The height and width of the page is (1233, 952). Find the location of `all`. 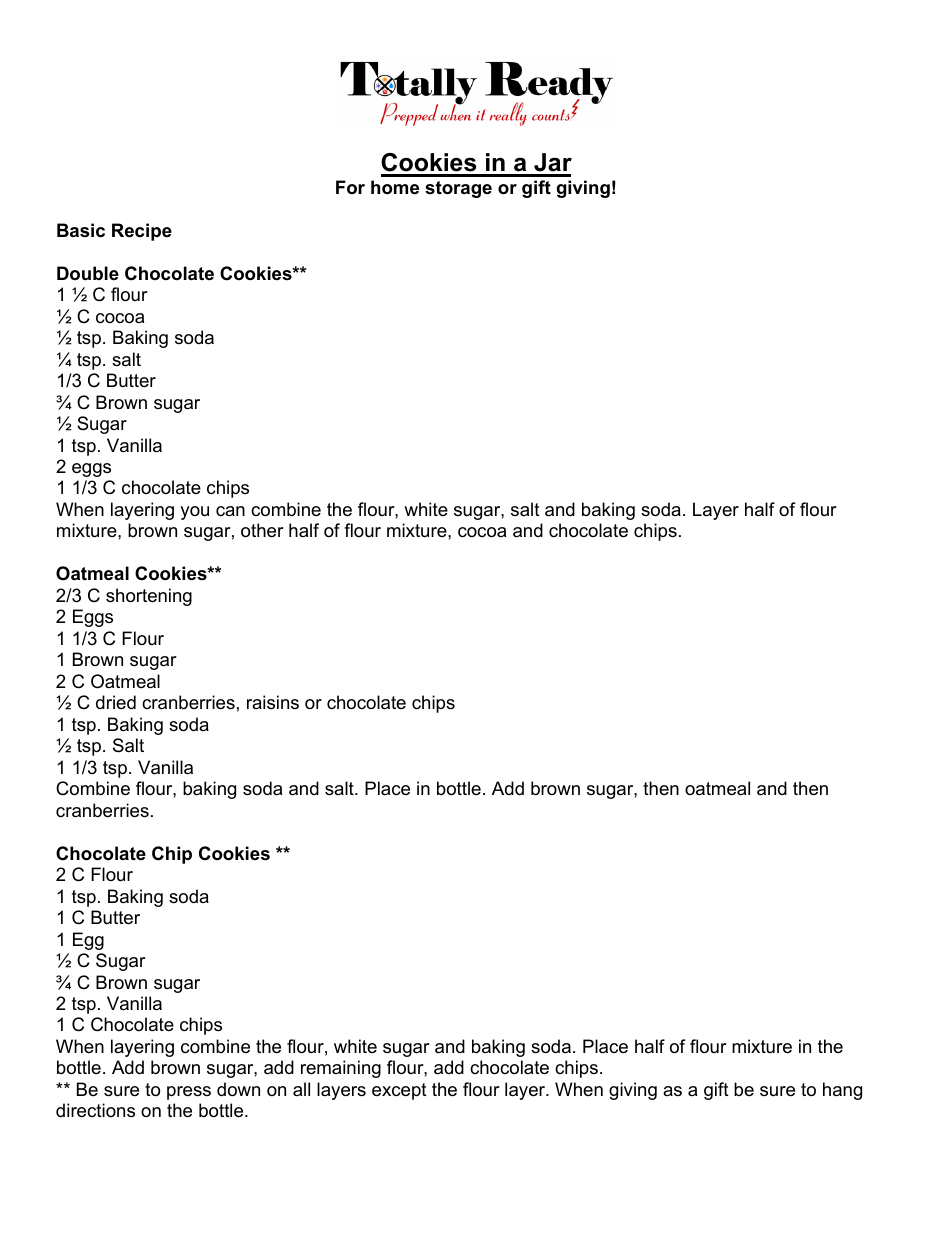

all is located at coordinates (301, 1089).
